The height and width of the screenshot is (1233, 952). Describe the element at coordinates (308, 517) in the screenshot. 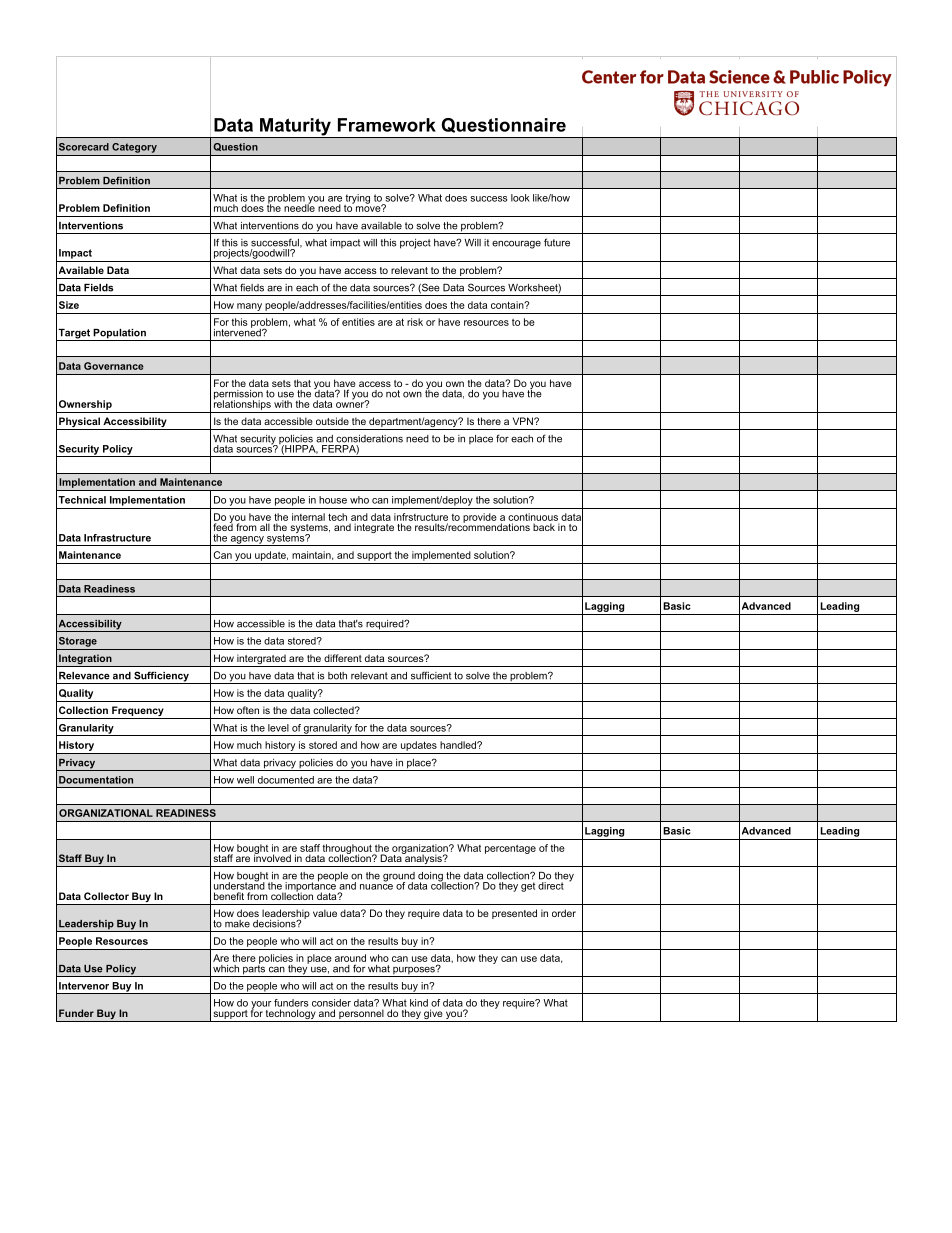

I see `internal` at that location.
